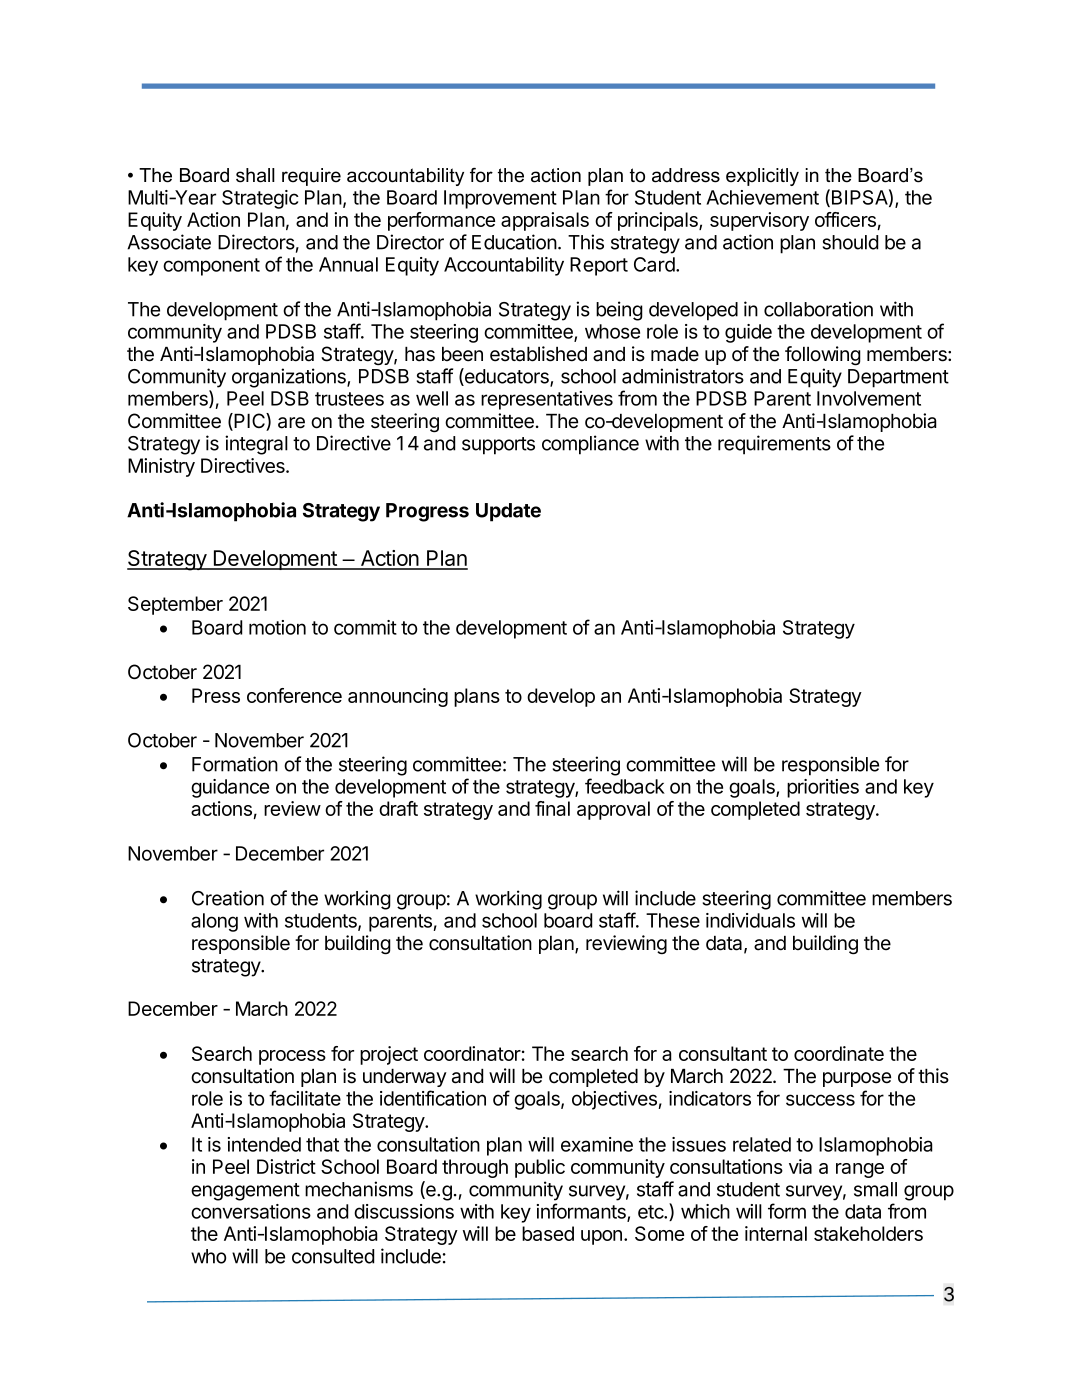 The image size is (1081, 1399). I want to click on individuals, so click(750, 920).
